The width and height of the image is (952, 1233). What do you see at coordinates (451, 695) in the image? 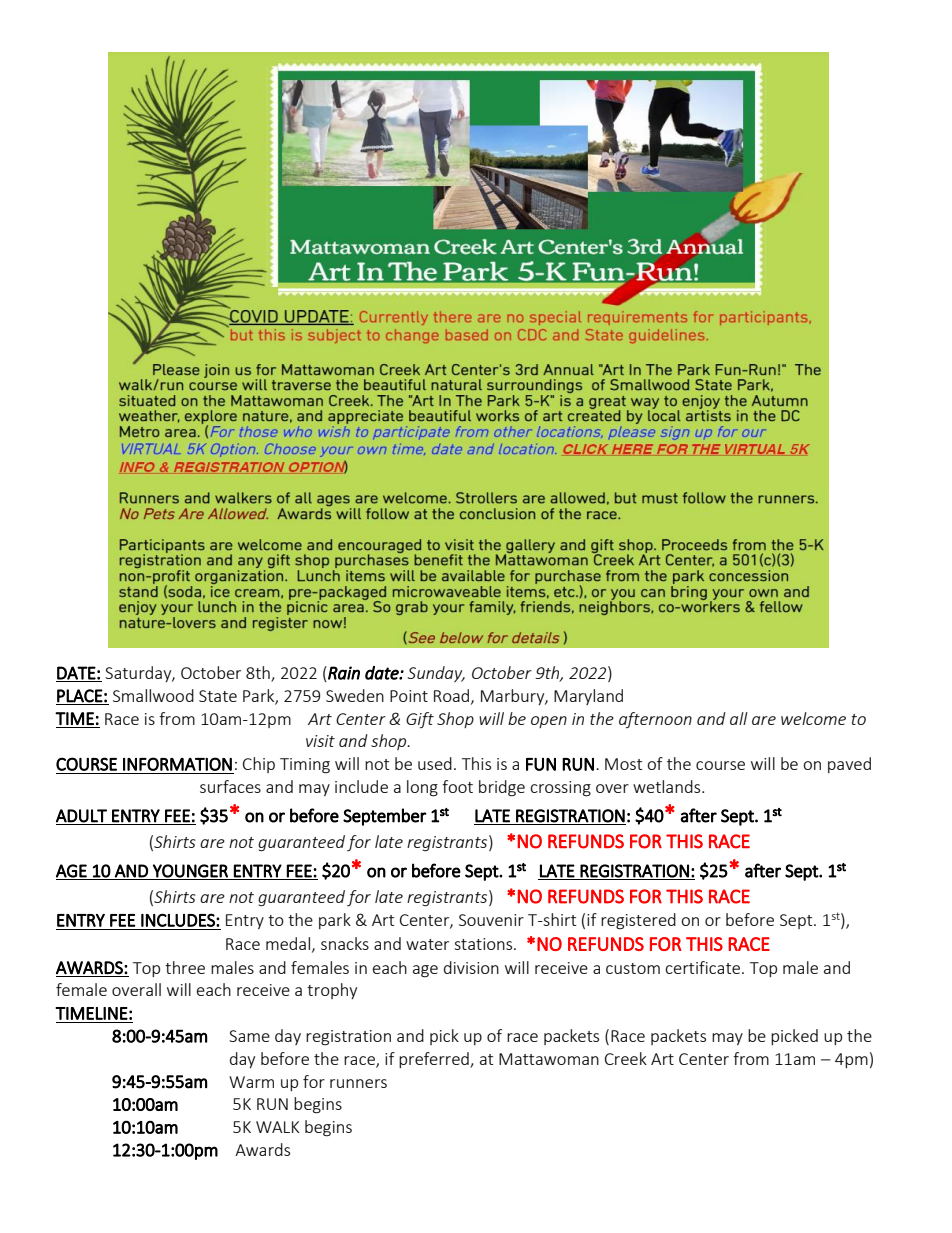
I see `Road` at bounding box center [451, 695].
